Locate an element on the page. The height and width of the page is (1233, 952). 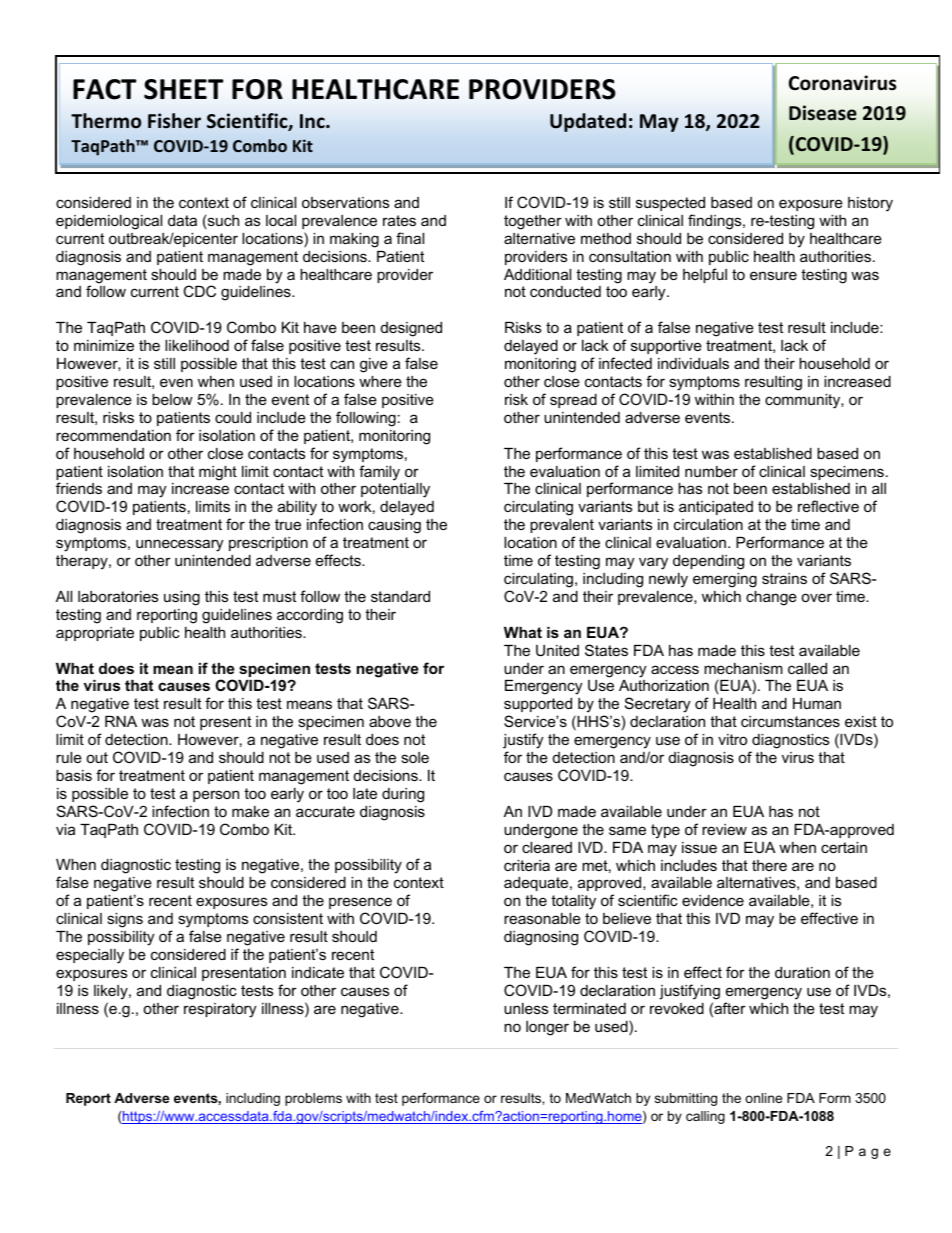
Disease is located at coordinates (823, 113).
